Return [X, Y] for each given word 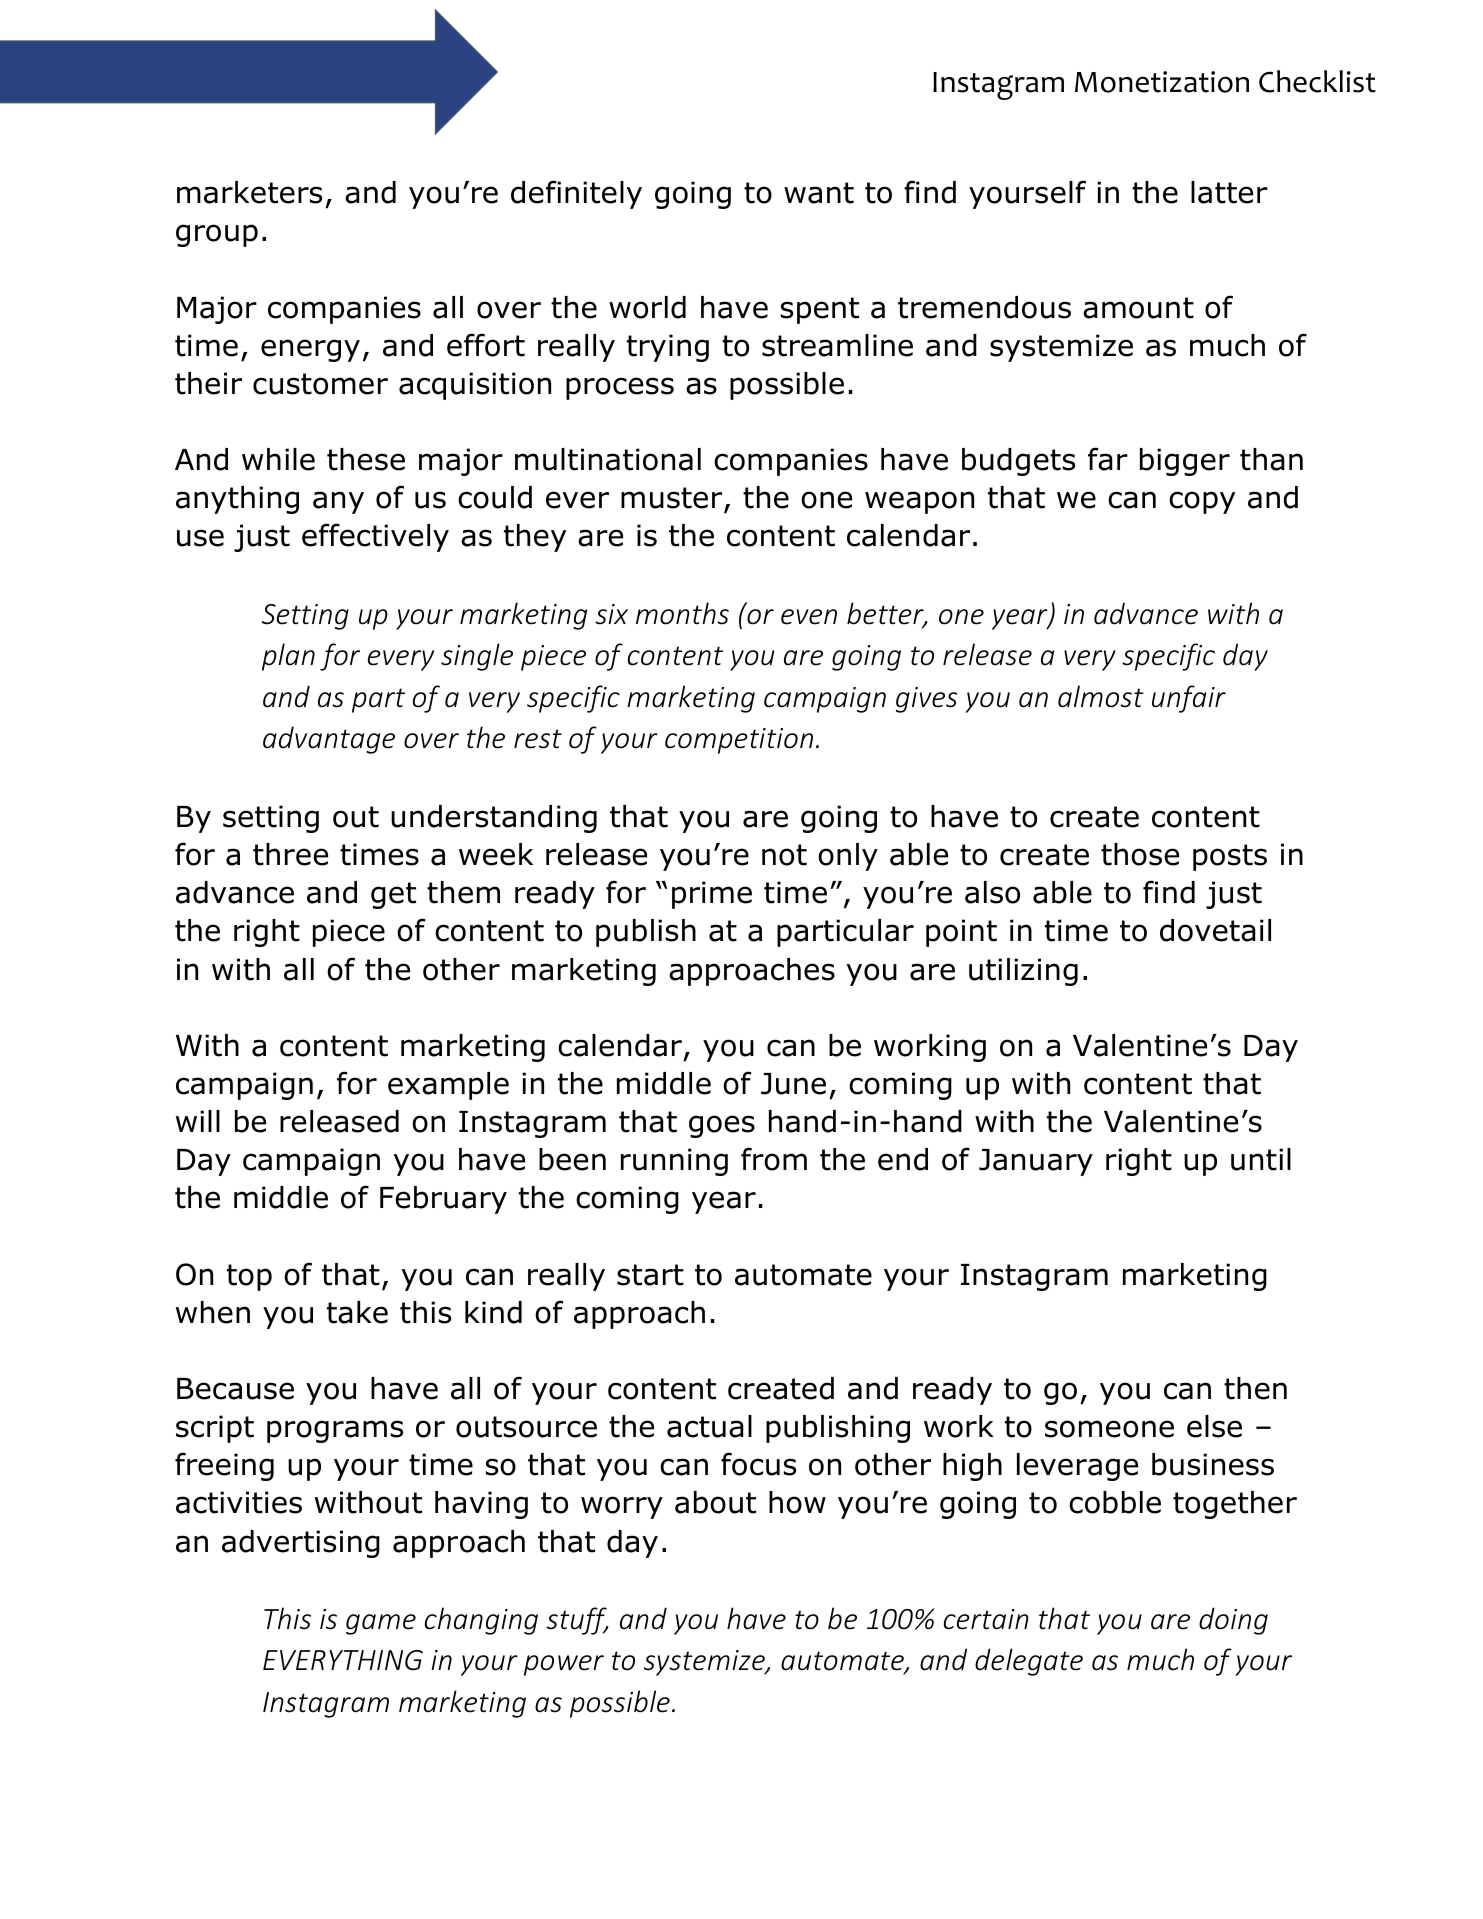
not [784, 855]
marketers [249, 192]
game [381, 1624]
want [819, 193]
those [1140, 854]
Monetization [1162, 82]
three [290, 854]
